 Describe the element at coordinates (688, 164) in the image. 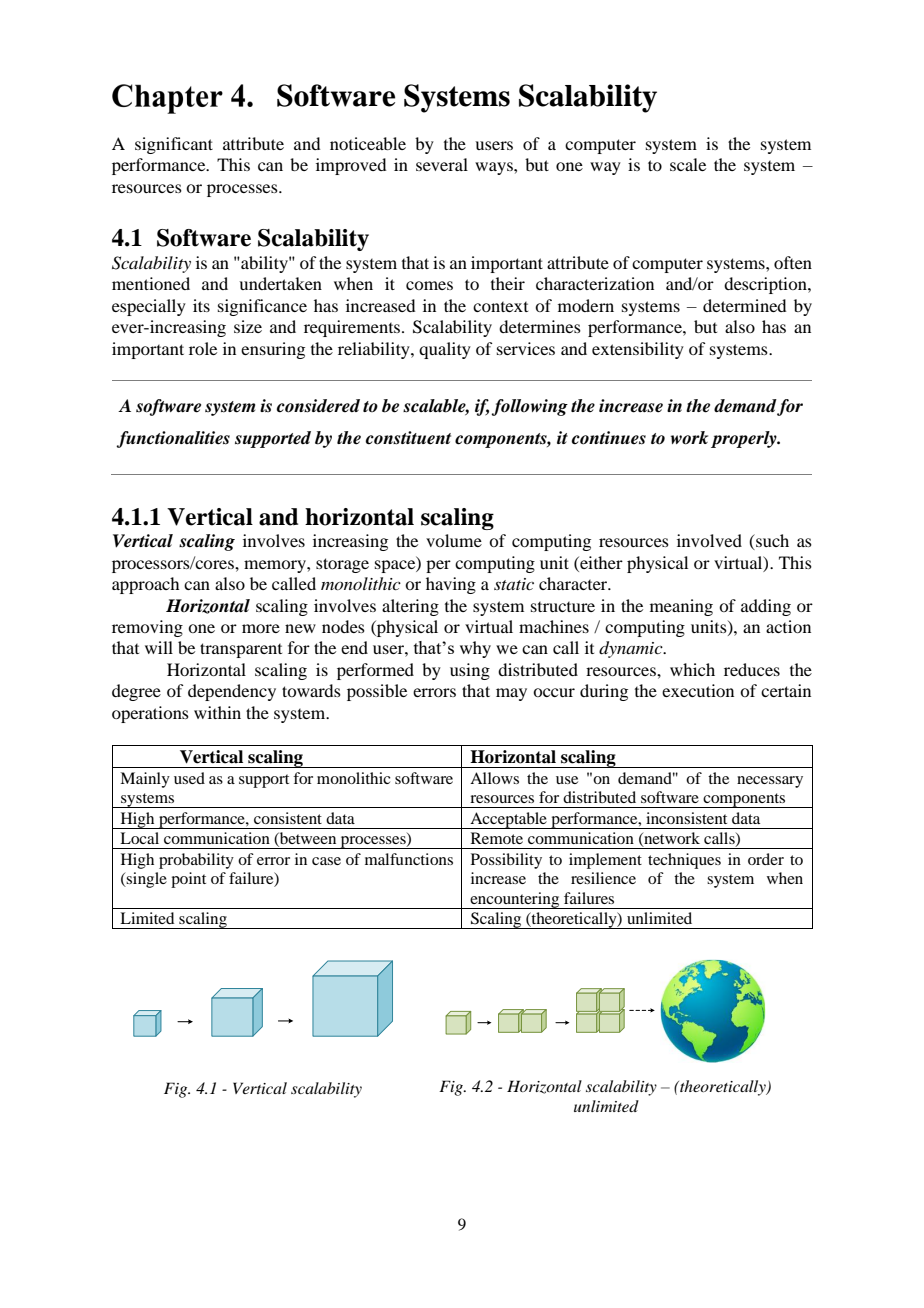

I see `scale` at that location.
